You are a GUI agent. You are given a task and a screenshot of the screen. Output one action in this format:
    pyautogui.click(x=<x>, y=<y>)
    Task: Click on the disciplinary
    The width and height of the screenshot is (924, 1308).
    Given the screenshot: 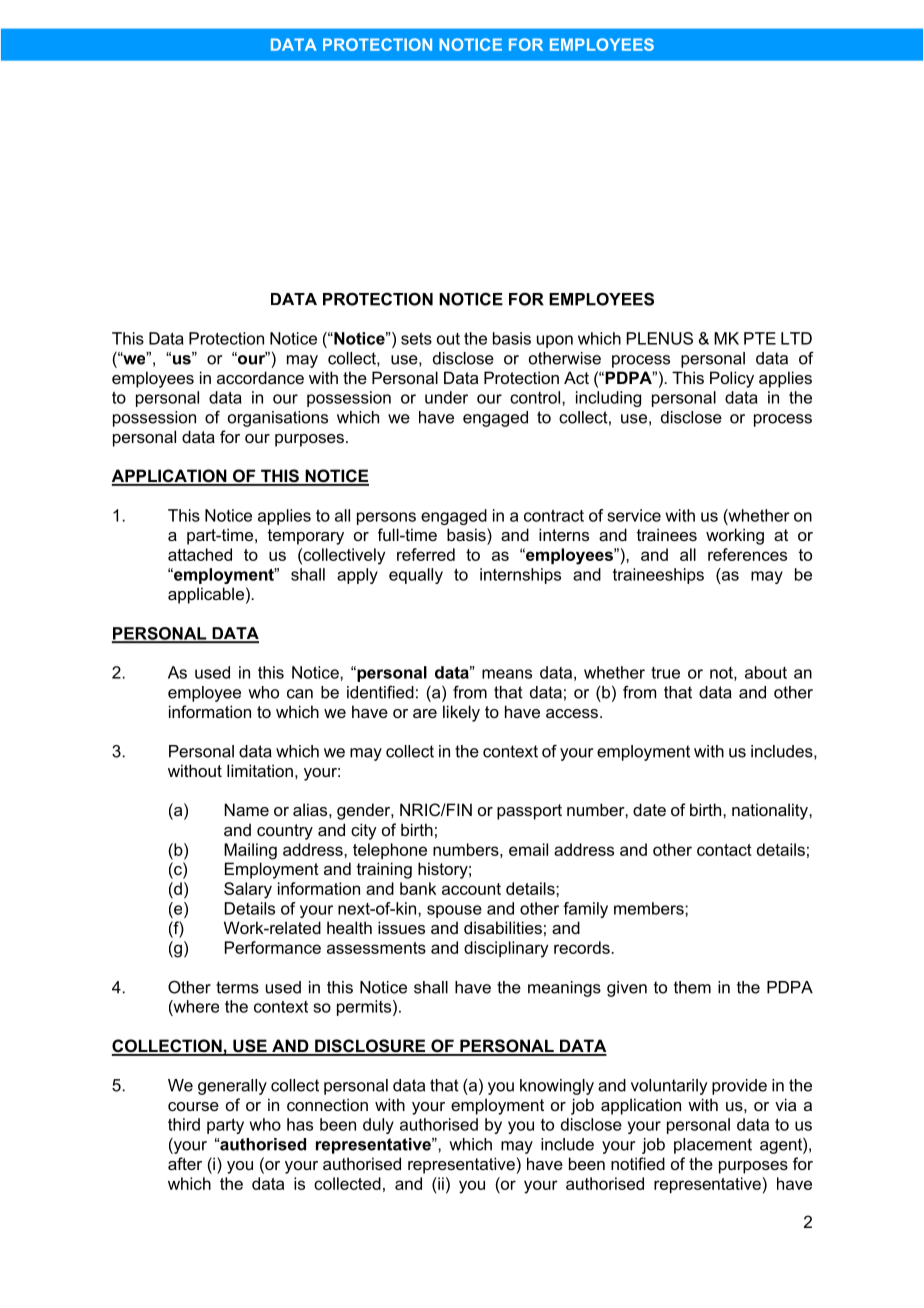 What is the action you would take?
    pyautogui.click(x=506, y=949)
